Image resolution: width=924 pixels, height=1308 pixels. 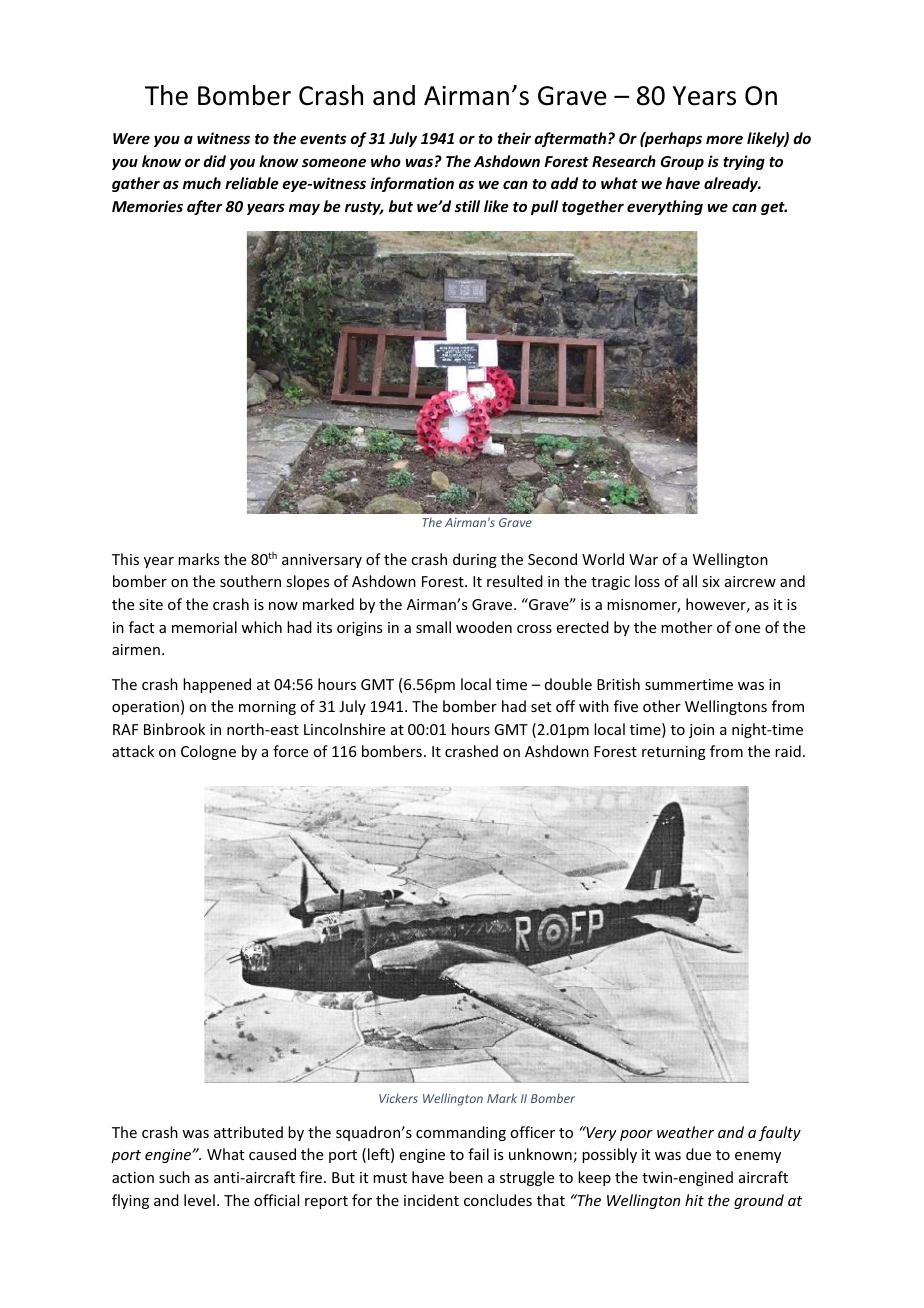 I want to click on Group, so click(x=682, y=163).
